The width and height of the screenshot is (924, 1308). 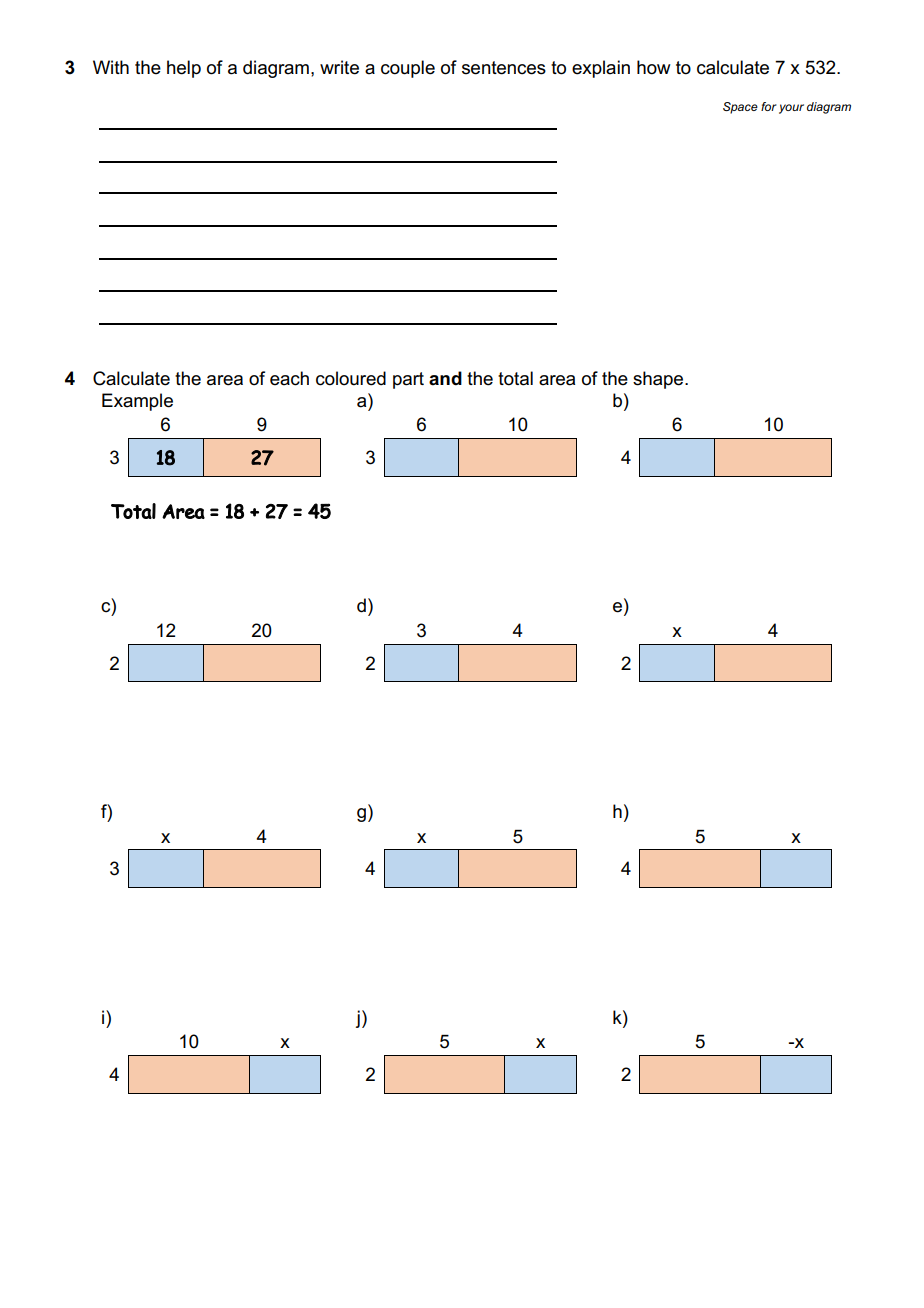 What do you see at coordinates (408, 380) in the screenshot?
I see `part` at bounding box center [408, 380].
